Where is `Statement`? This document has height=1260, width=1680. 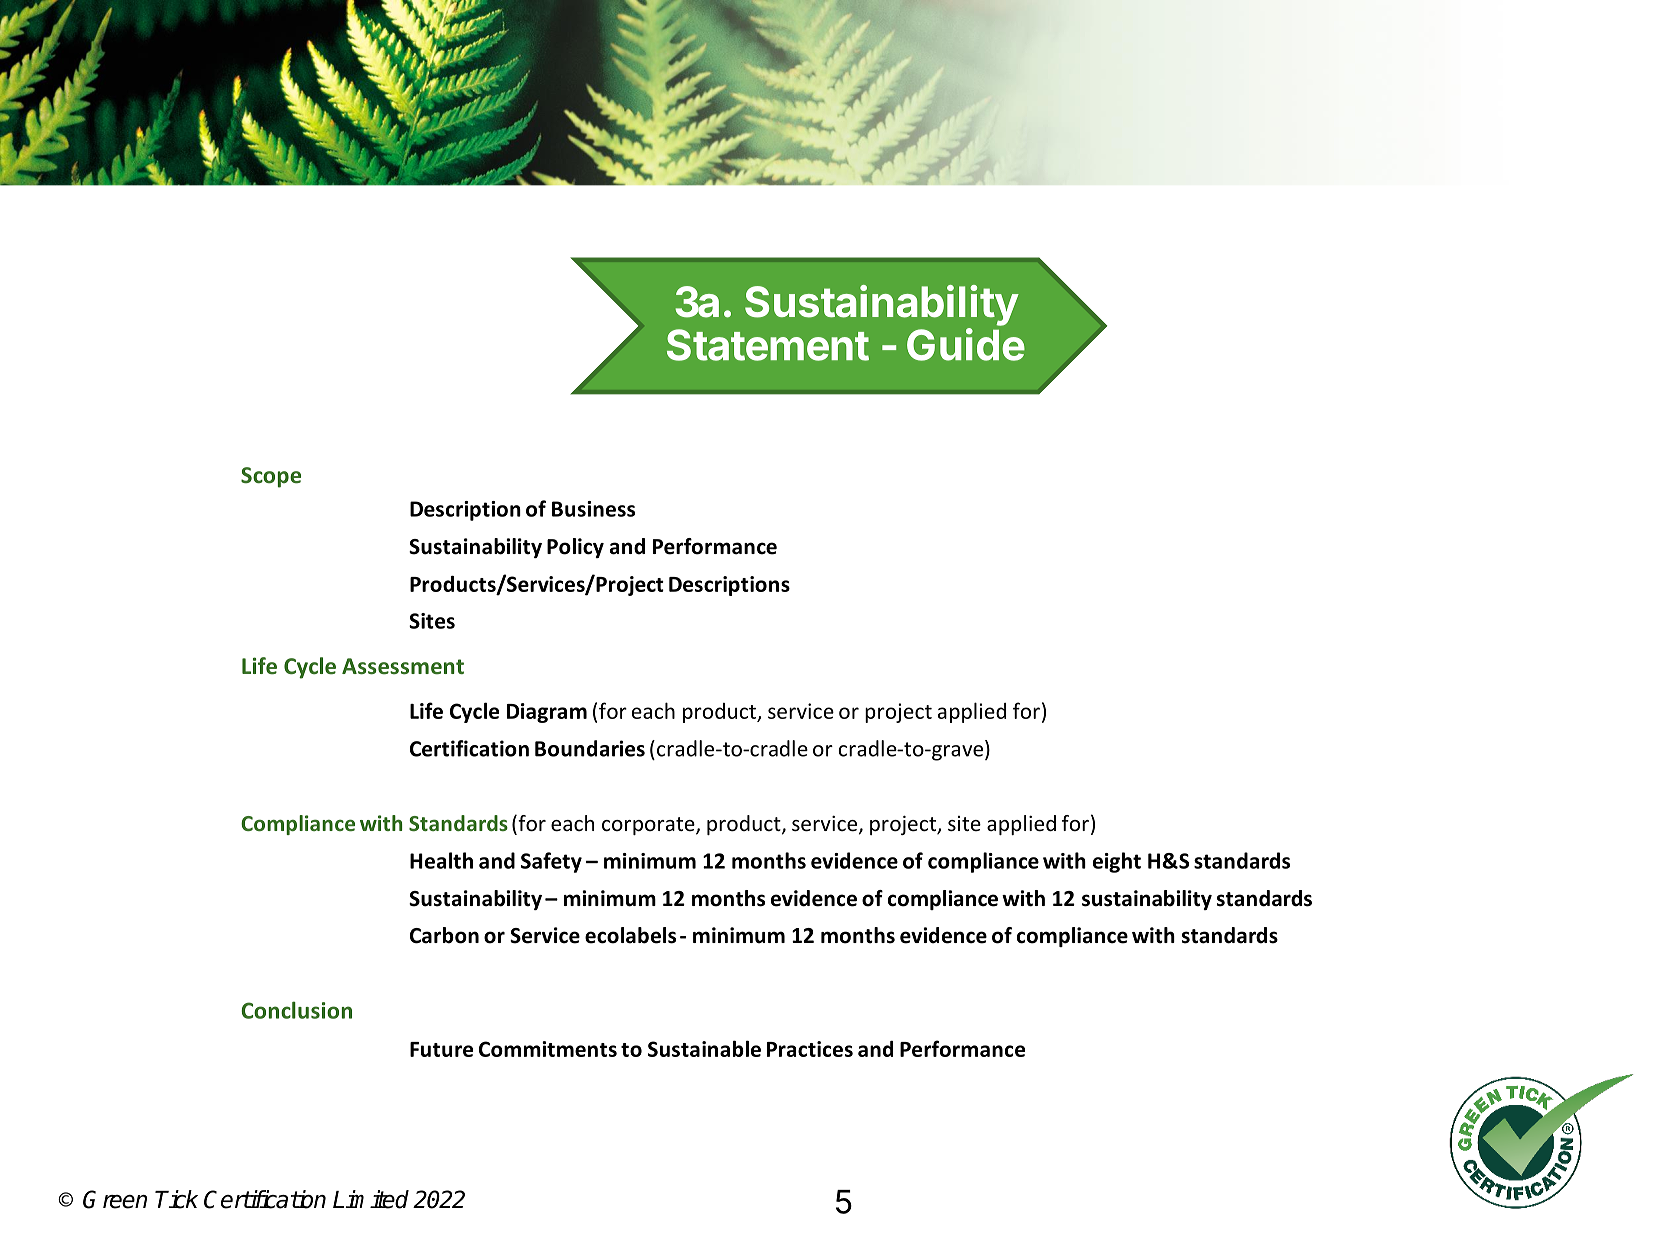
Statement is located at coordinates (768, 345).
